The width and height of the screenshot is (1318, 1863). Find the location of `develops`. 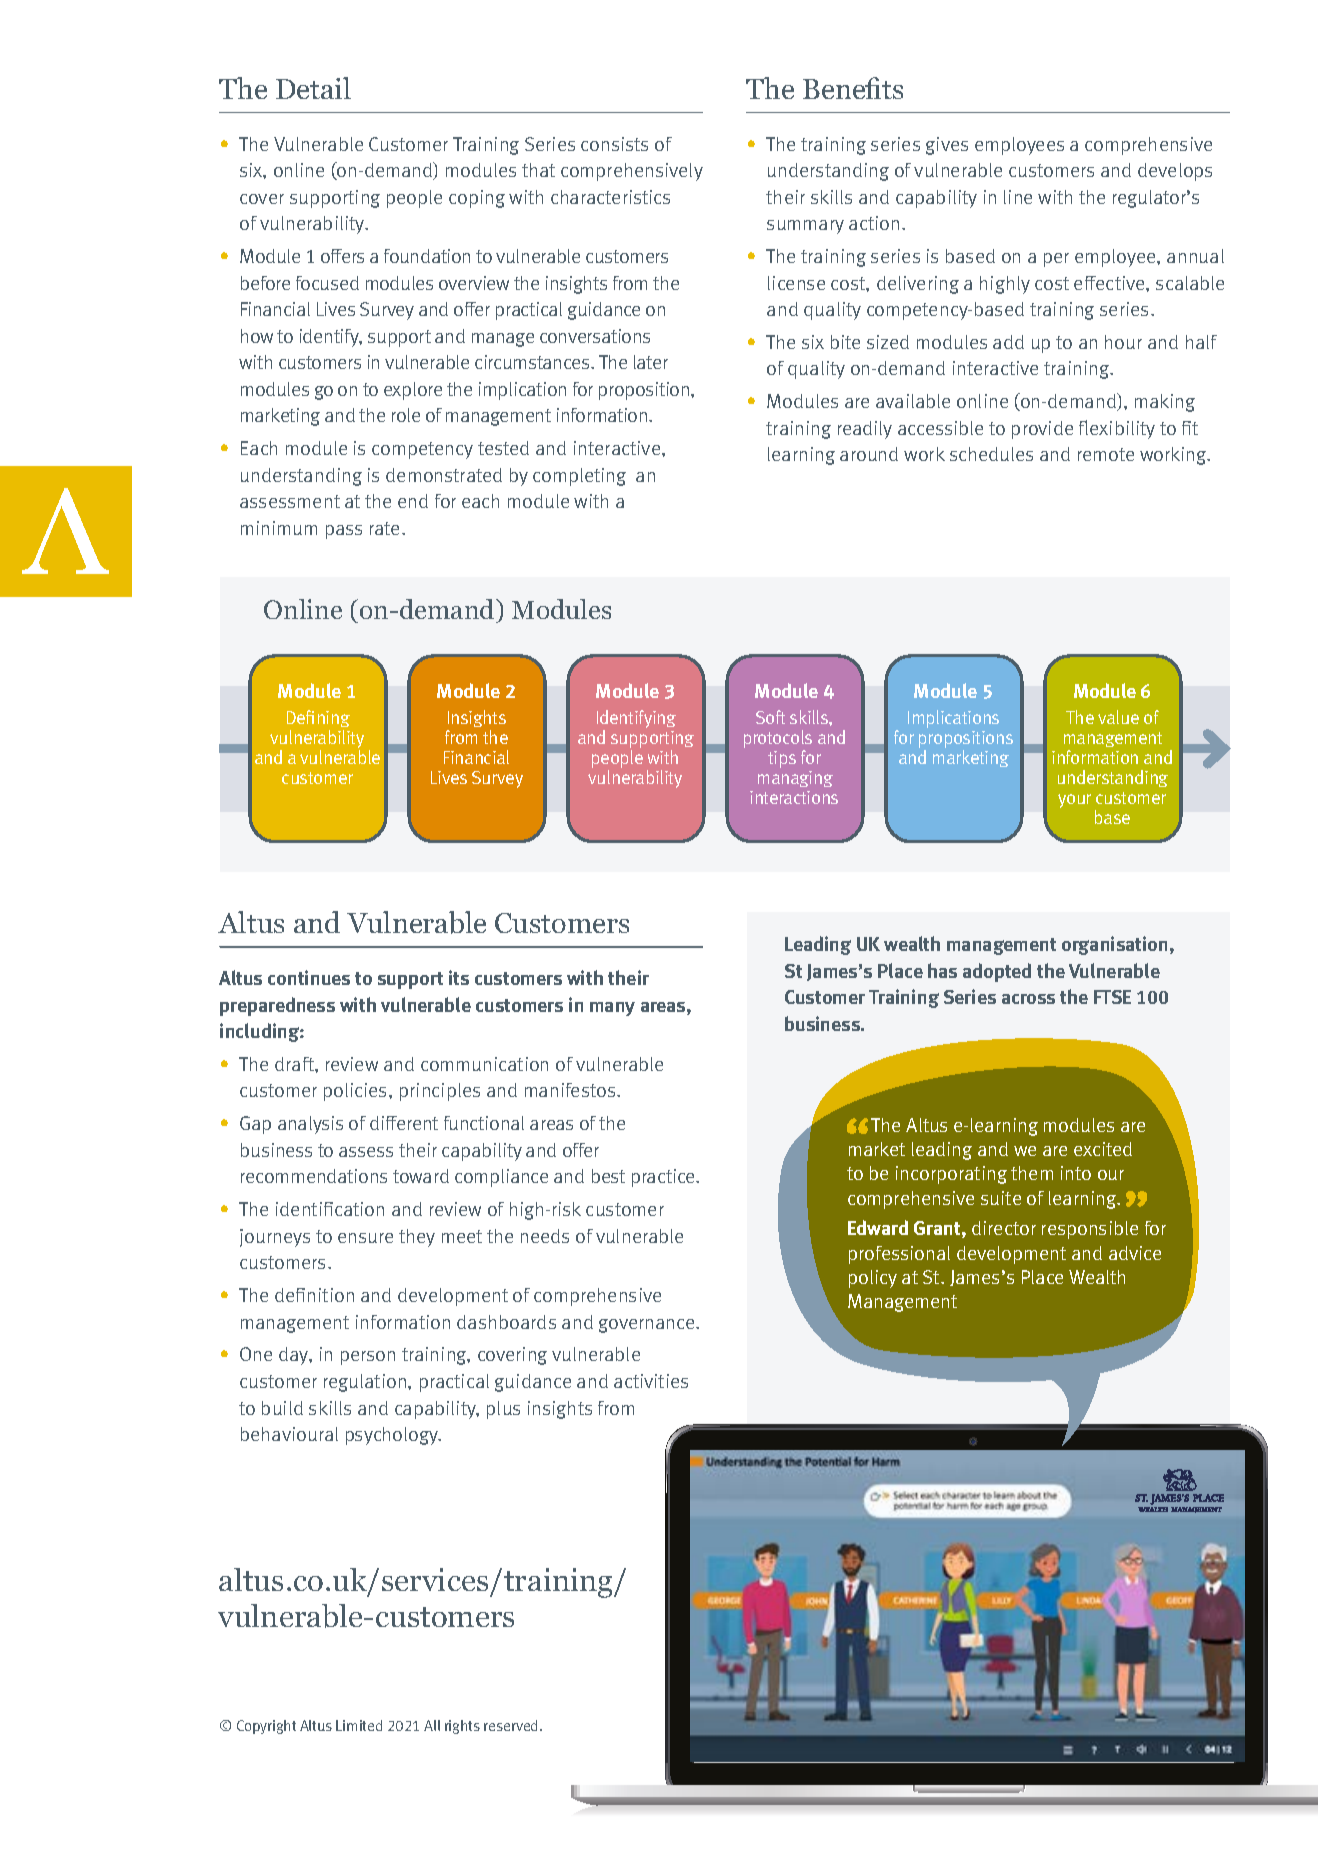

develops is located at coordinates (1175, 172).
